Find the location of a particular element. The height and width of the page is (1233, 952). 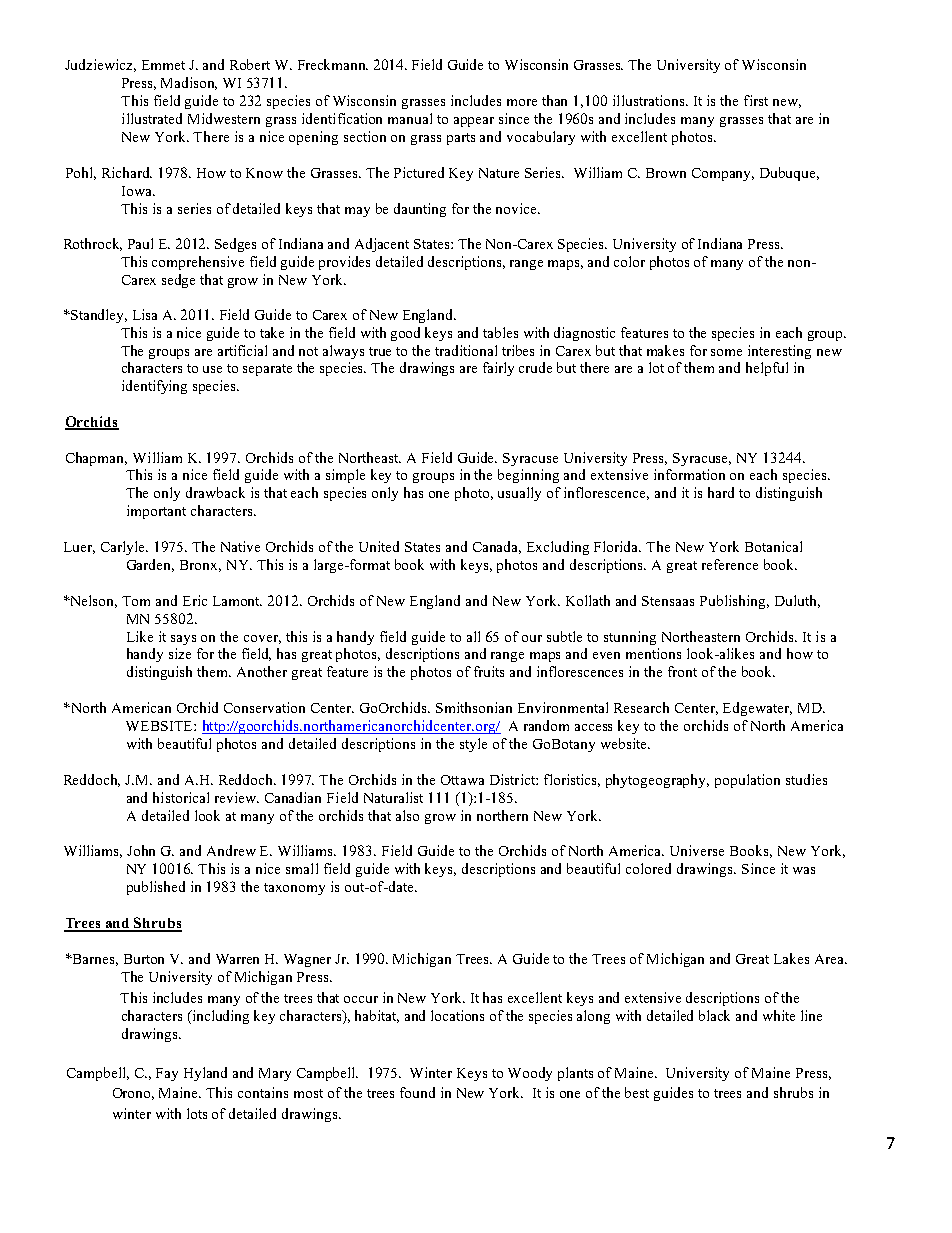

Canada is located at coordinates (497, 547).
